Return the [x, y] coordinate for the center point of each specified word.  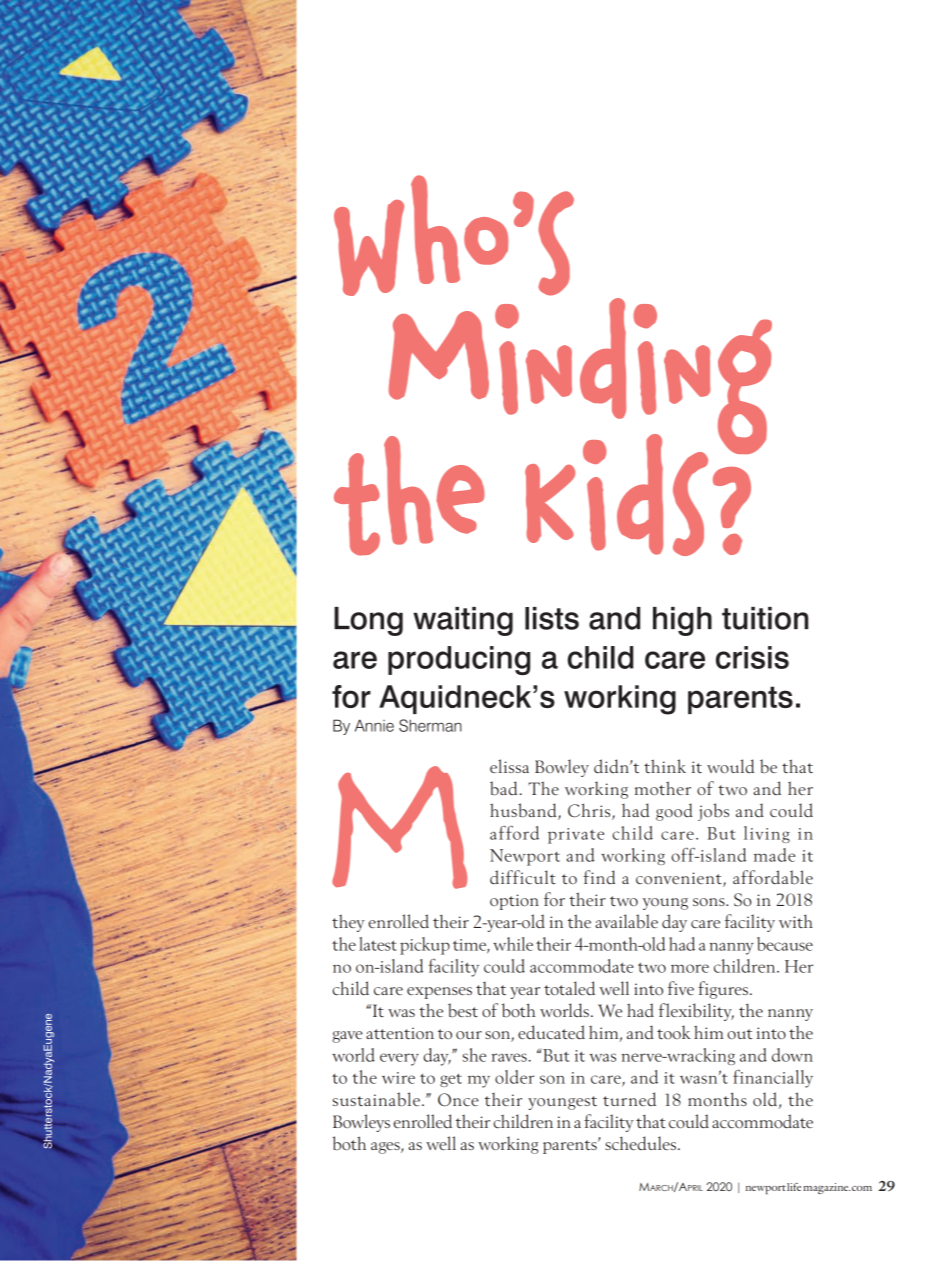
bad [503, 788]
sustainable [376, 1099]
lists [552, 618]
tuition [765, 618]
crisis [752, 657]
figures [723, 990]
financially [773, 1079]
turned [629, 1099]
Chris [590, 811]
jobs [713, 812]
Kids [616, 495]
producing [459, 660]
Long [368, 621]
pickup [425, 946]
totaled [569, 988]
